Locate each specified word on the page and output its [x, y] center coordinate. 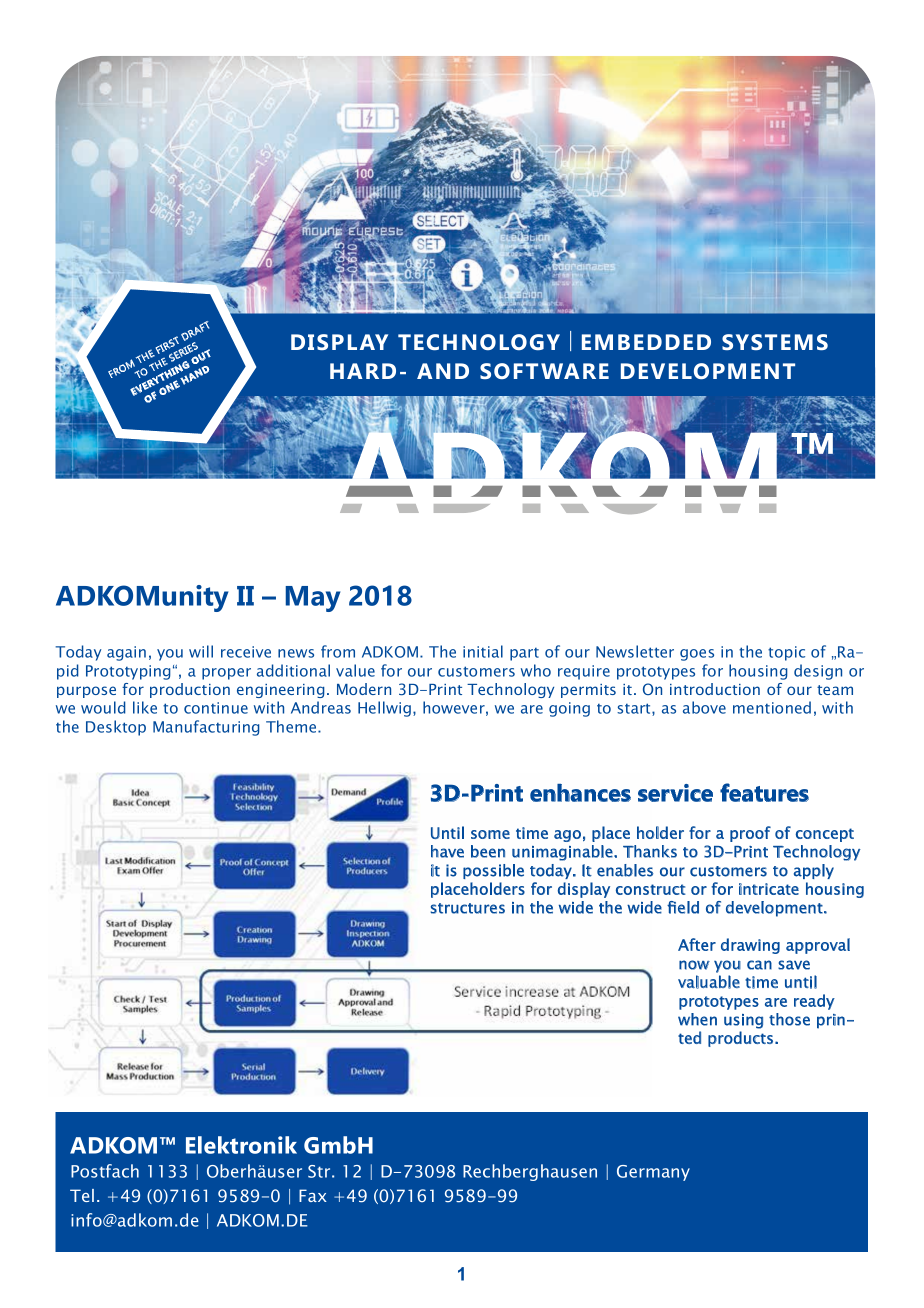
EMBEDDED [646, 342]
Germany [653, 1173]
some [490, 834]
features [764, 792]
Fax [313, 1195]
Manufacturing [206, 728]
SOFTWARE [544, 371]
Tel [82, 1195]
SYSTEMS [775, 342]
